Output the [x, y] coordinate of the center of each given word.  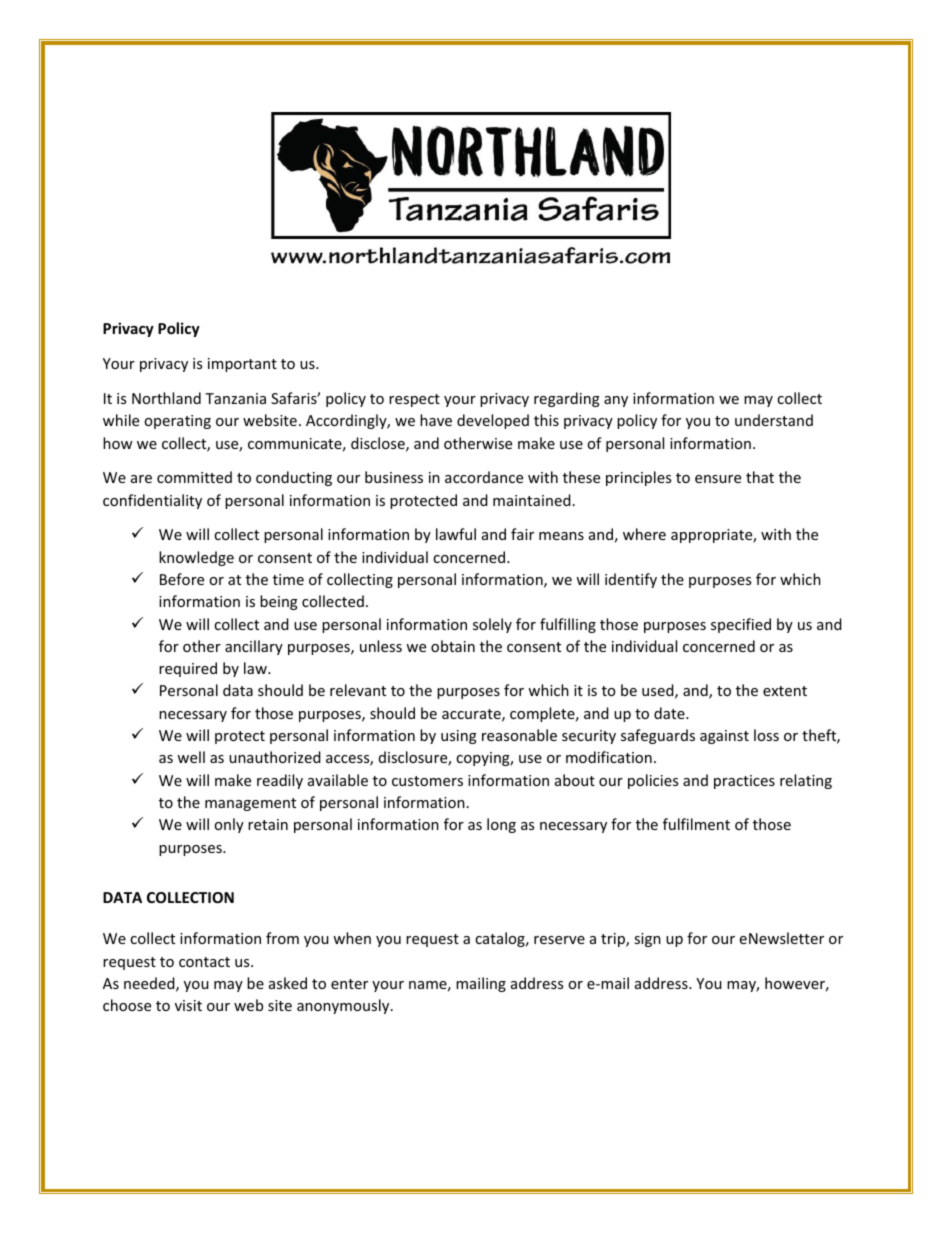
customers [427, 781]
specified [741, 625]
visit [188, 1005]
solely [492, 625]
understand [774, 420]
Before [182, 579]
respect [414, 400]
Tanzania [235, 398]
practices [744, 782]
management [250, 804]
